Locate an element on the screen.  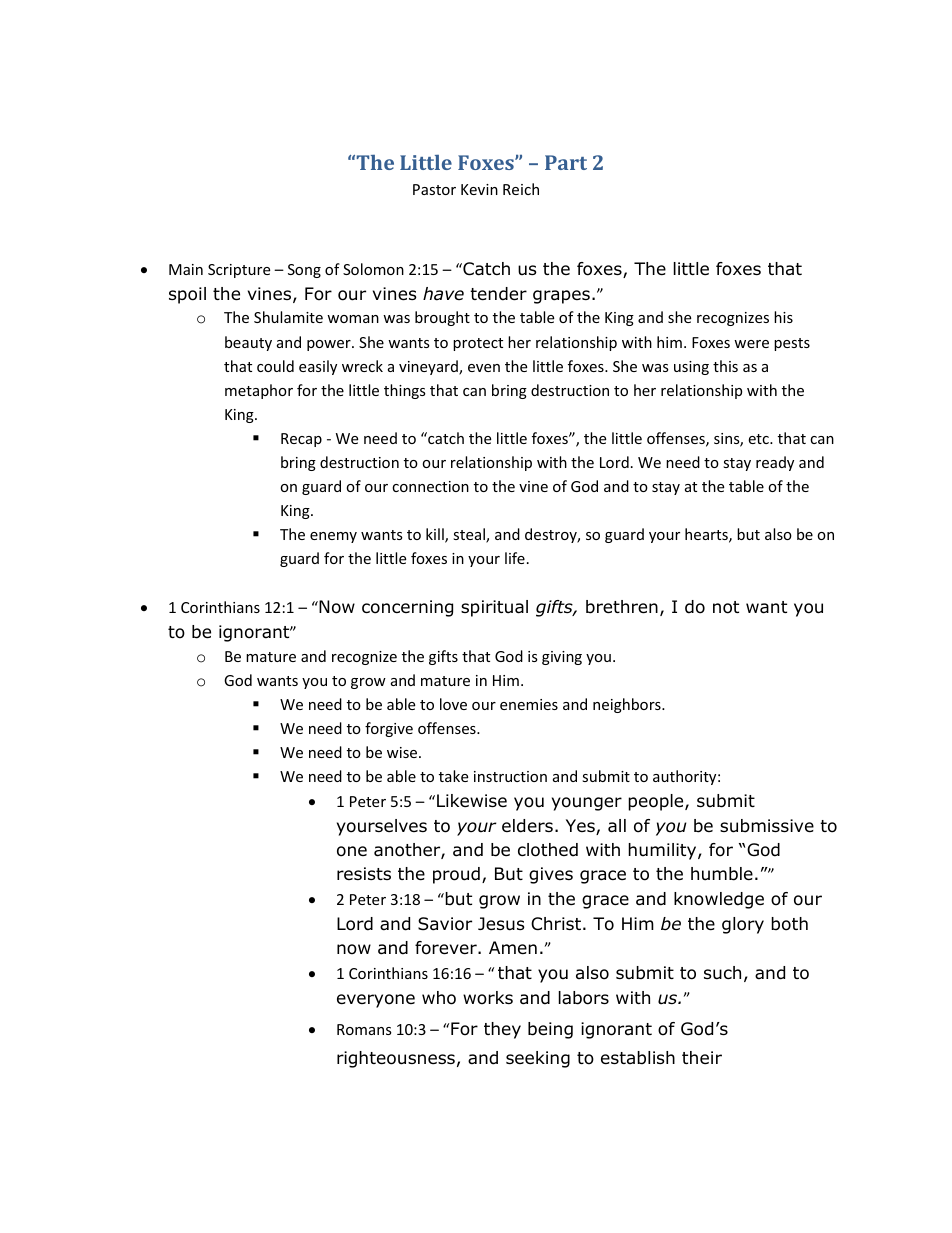
brethren is located at coordinates (622, 607).
